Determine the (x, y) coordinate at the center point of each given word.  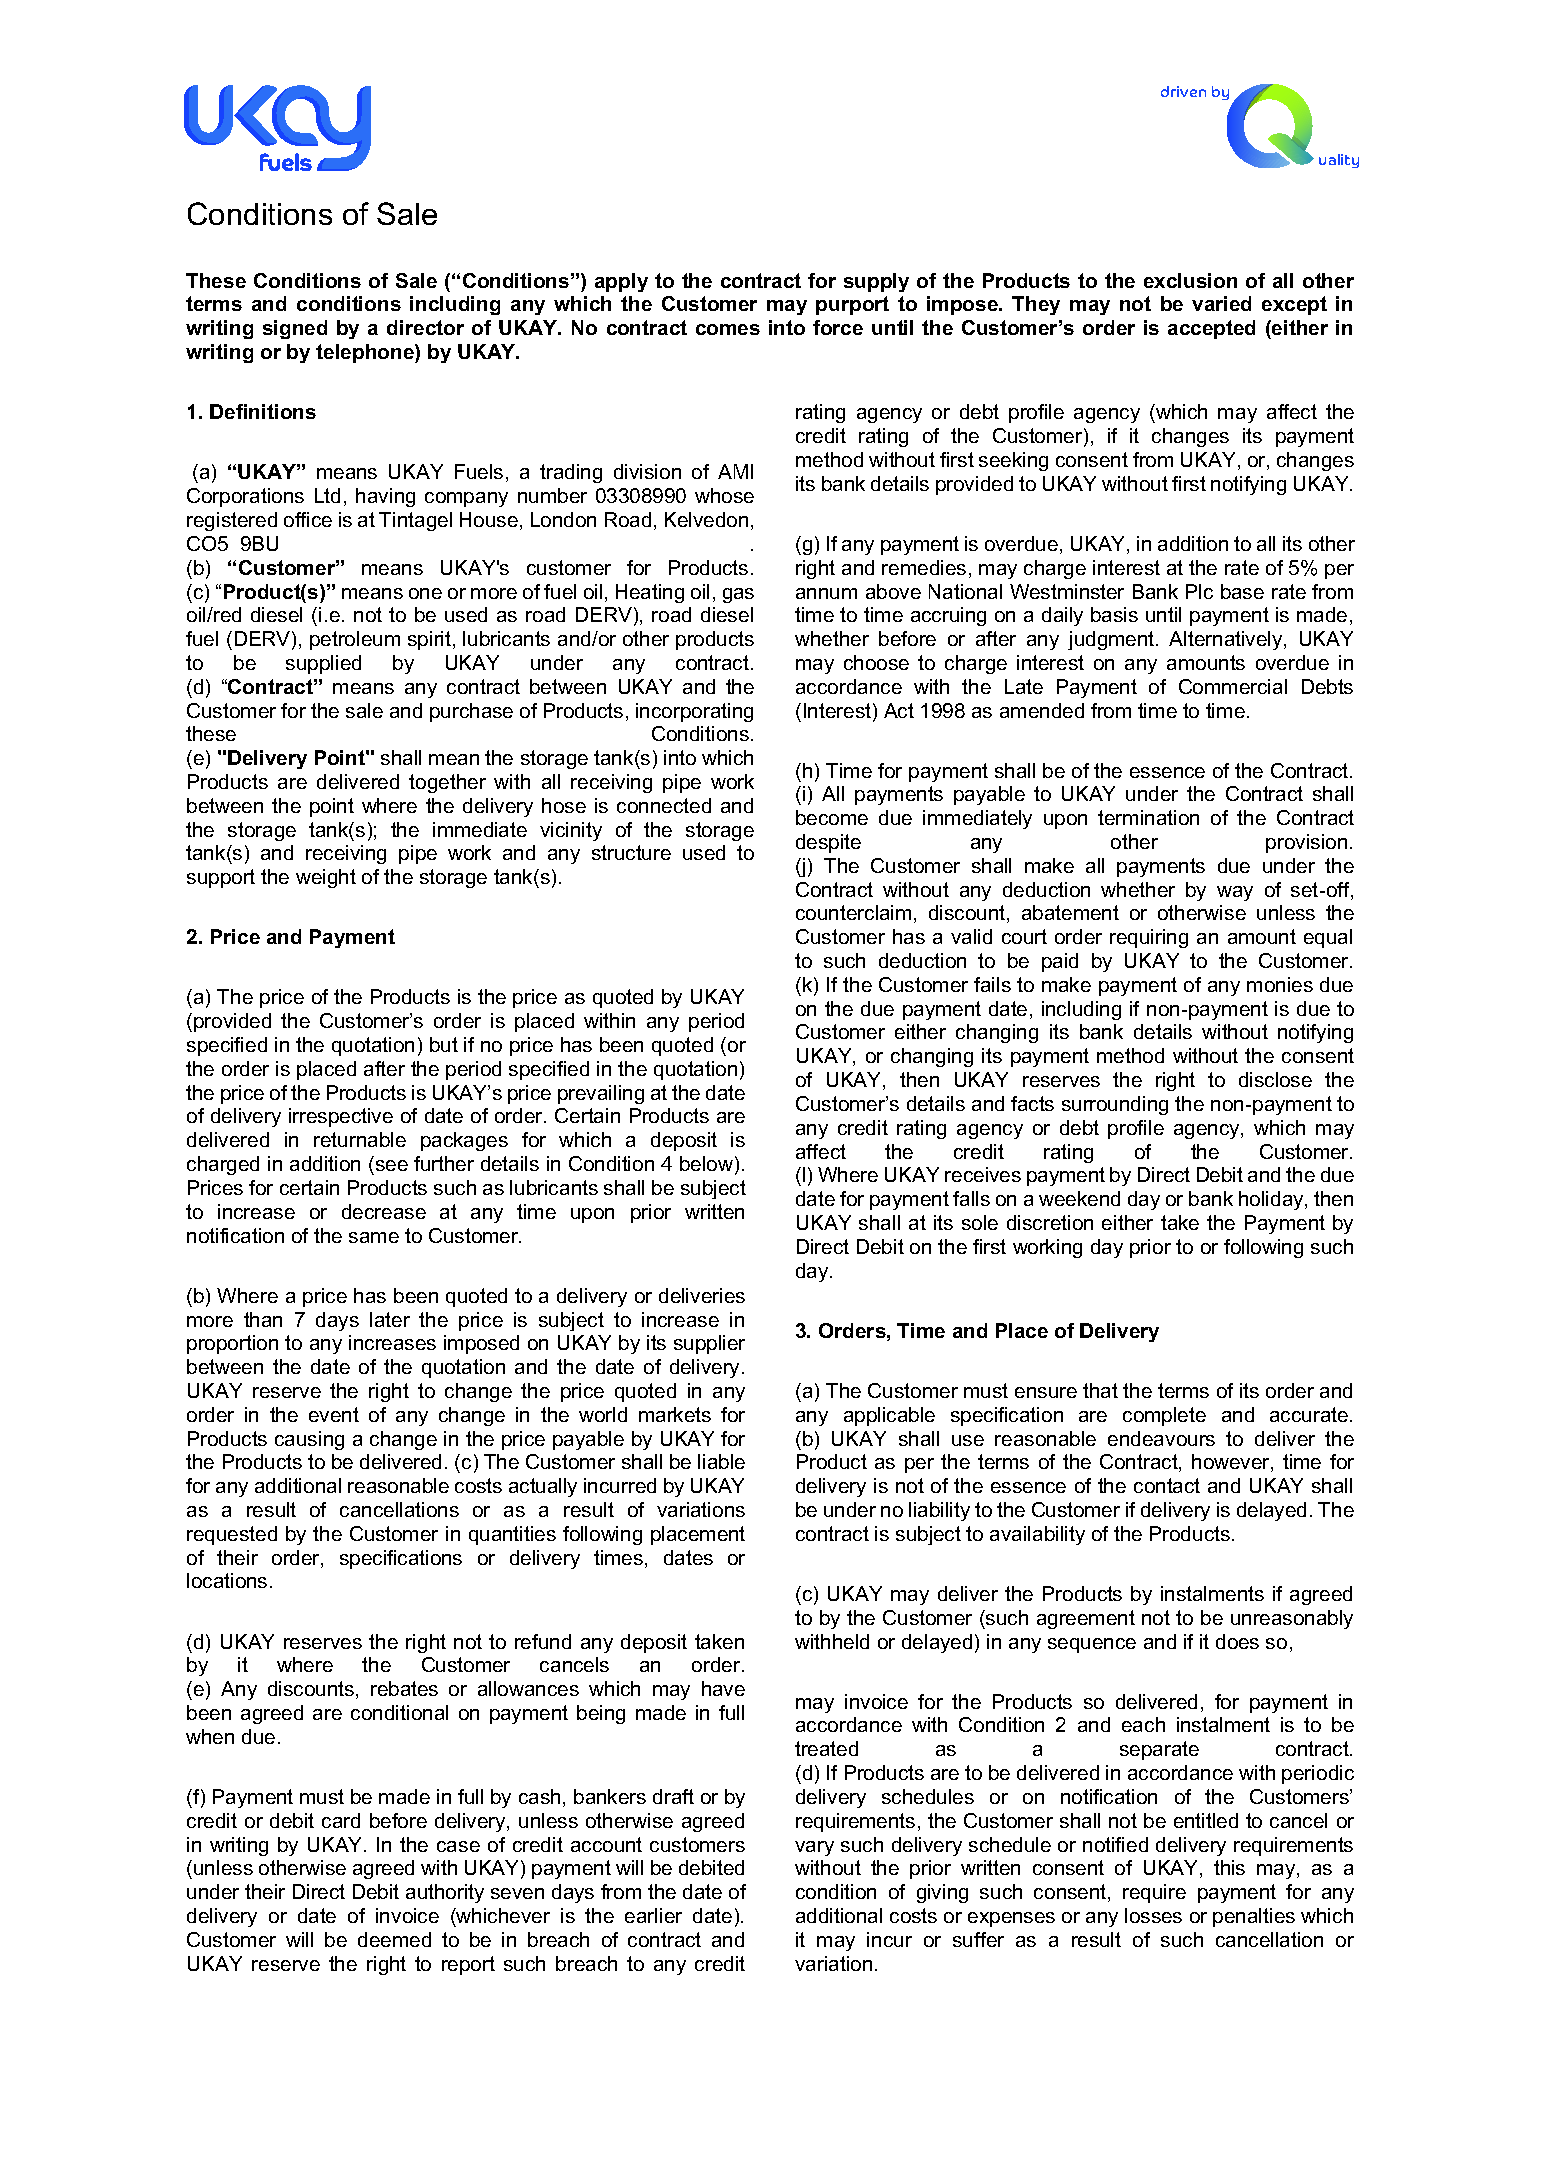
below (708, 1165)
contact (1167, 1485)
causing (309, 1440)
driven (1183, 91)
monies (1280, 984)
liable (721, 1461)
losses (1153, 1915)
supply (876, 282)
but (444, 1044)
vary (814, 1848)
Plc (1199, 591)
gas (738, 595)
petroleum (355, 640)
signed (295, 329)
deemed (394, 1939)
